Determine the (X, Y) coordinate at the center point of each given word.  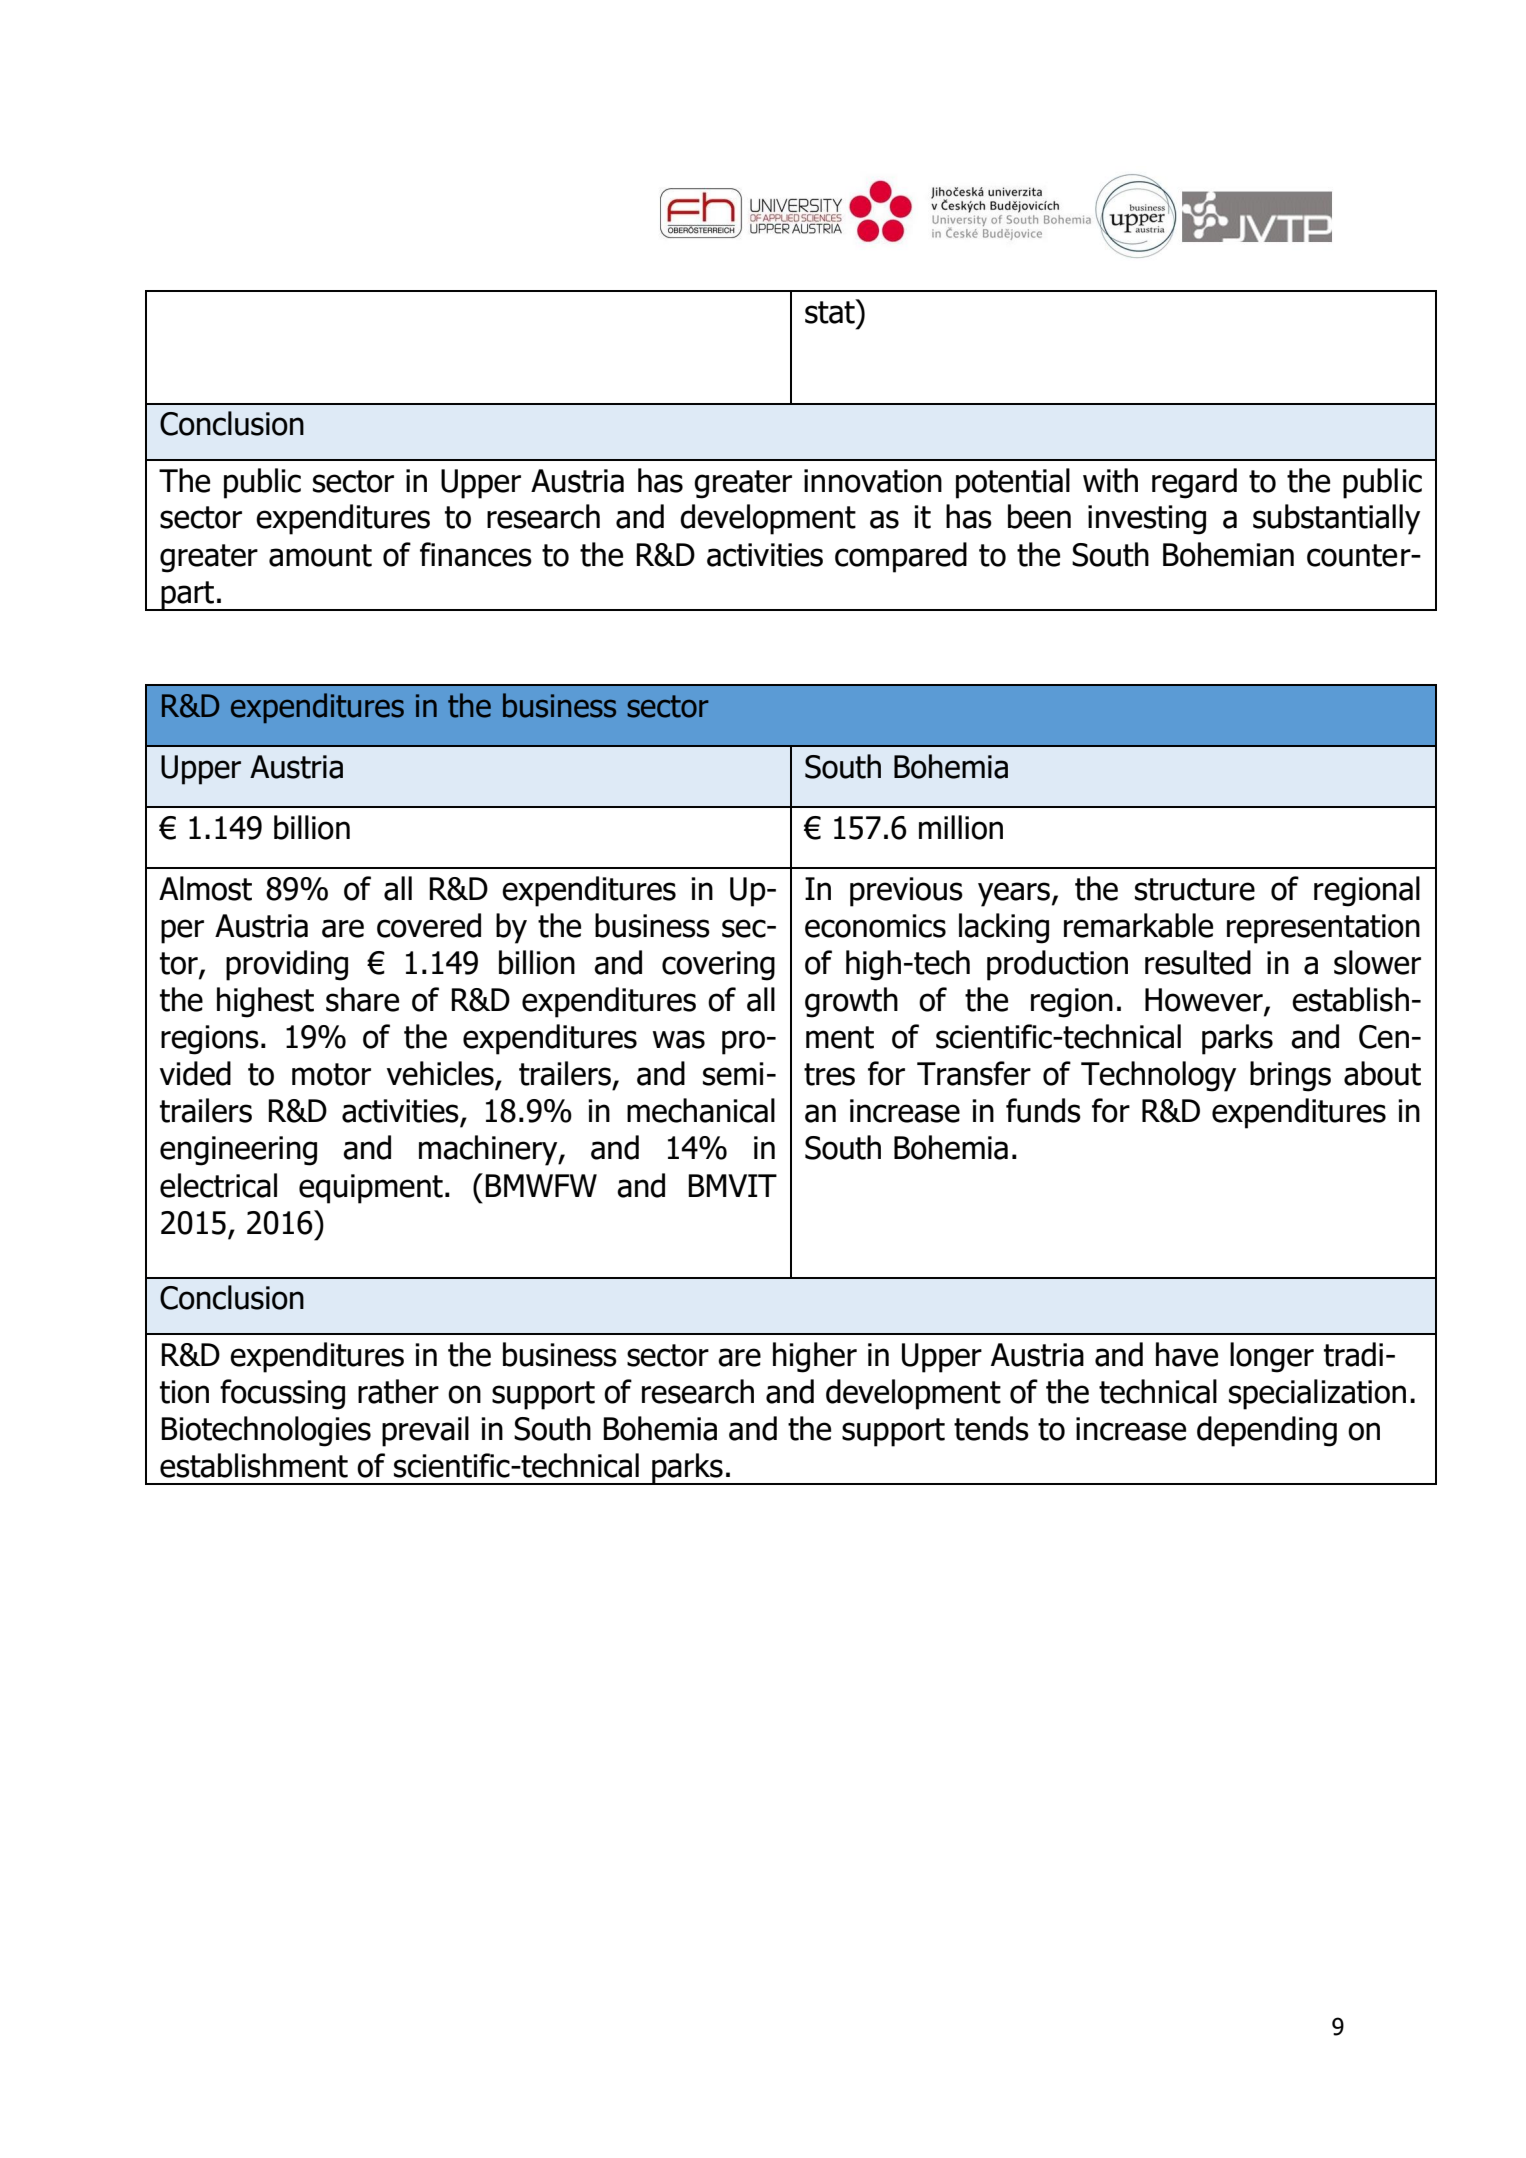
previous (906, 892)
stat (831, 311)
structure (1195, 889)
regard (1194, 483)
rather (398, 1391)
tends (991, 1428)
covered (429, 925)
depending (1267, 1431)
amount (320, 555)
